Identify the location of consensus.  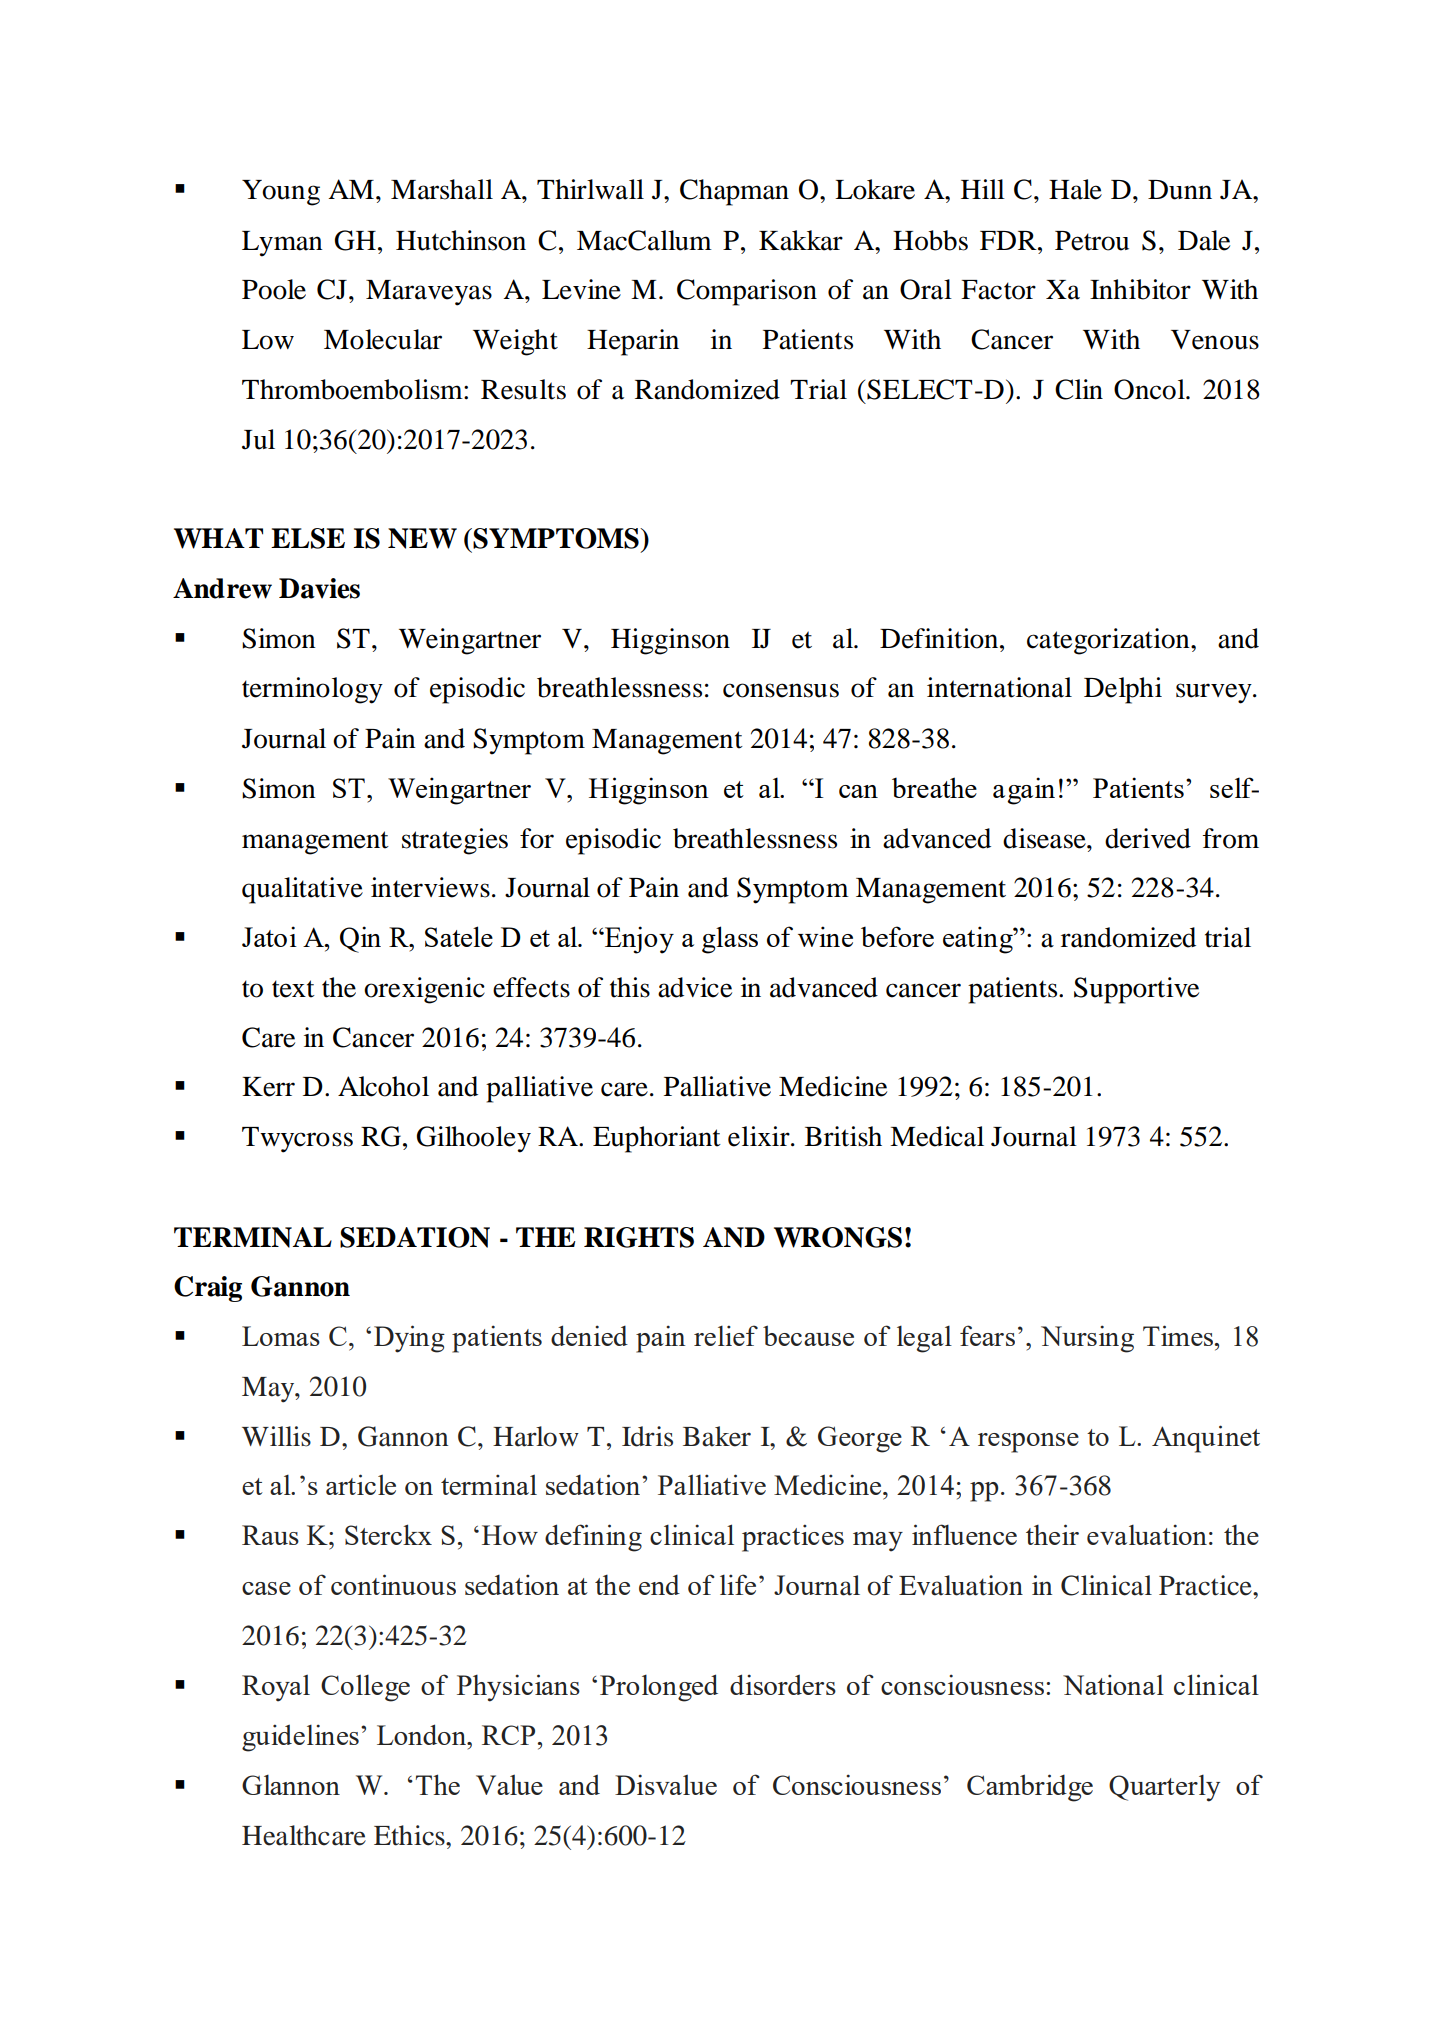
(781, 690).
